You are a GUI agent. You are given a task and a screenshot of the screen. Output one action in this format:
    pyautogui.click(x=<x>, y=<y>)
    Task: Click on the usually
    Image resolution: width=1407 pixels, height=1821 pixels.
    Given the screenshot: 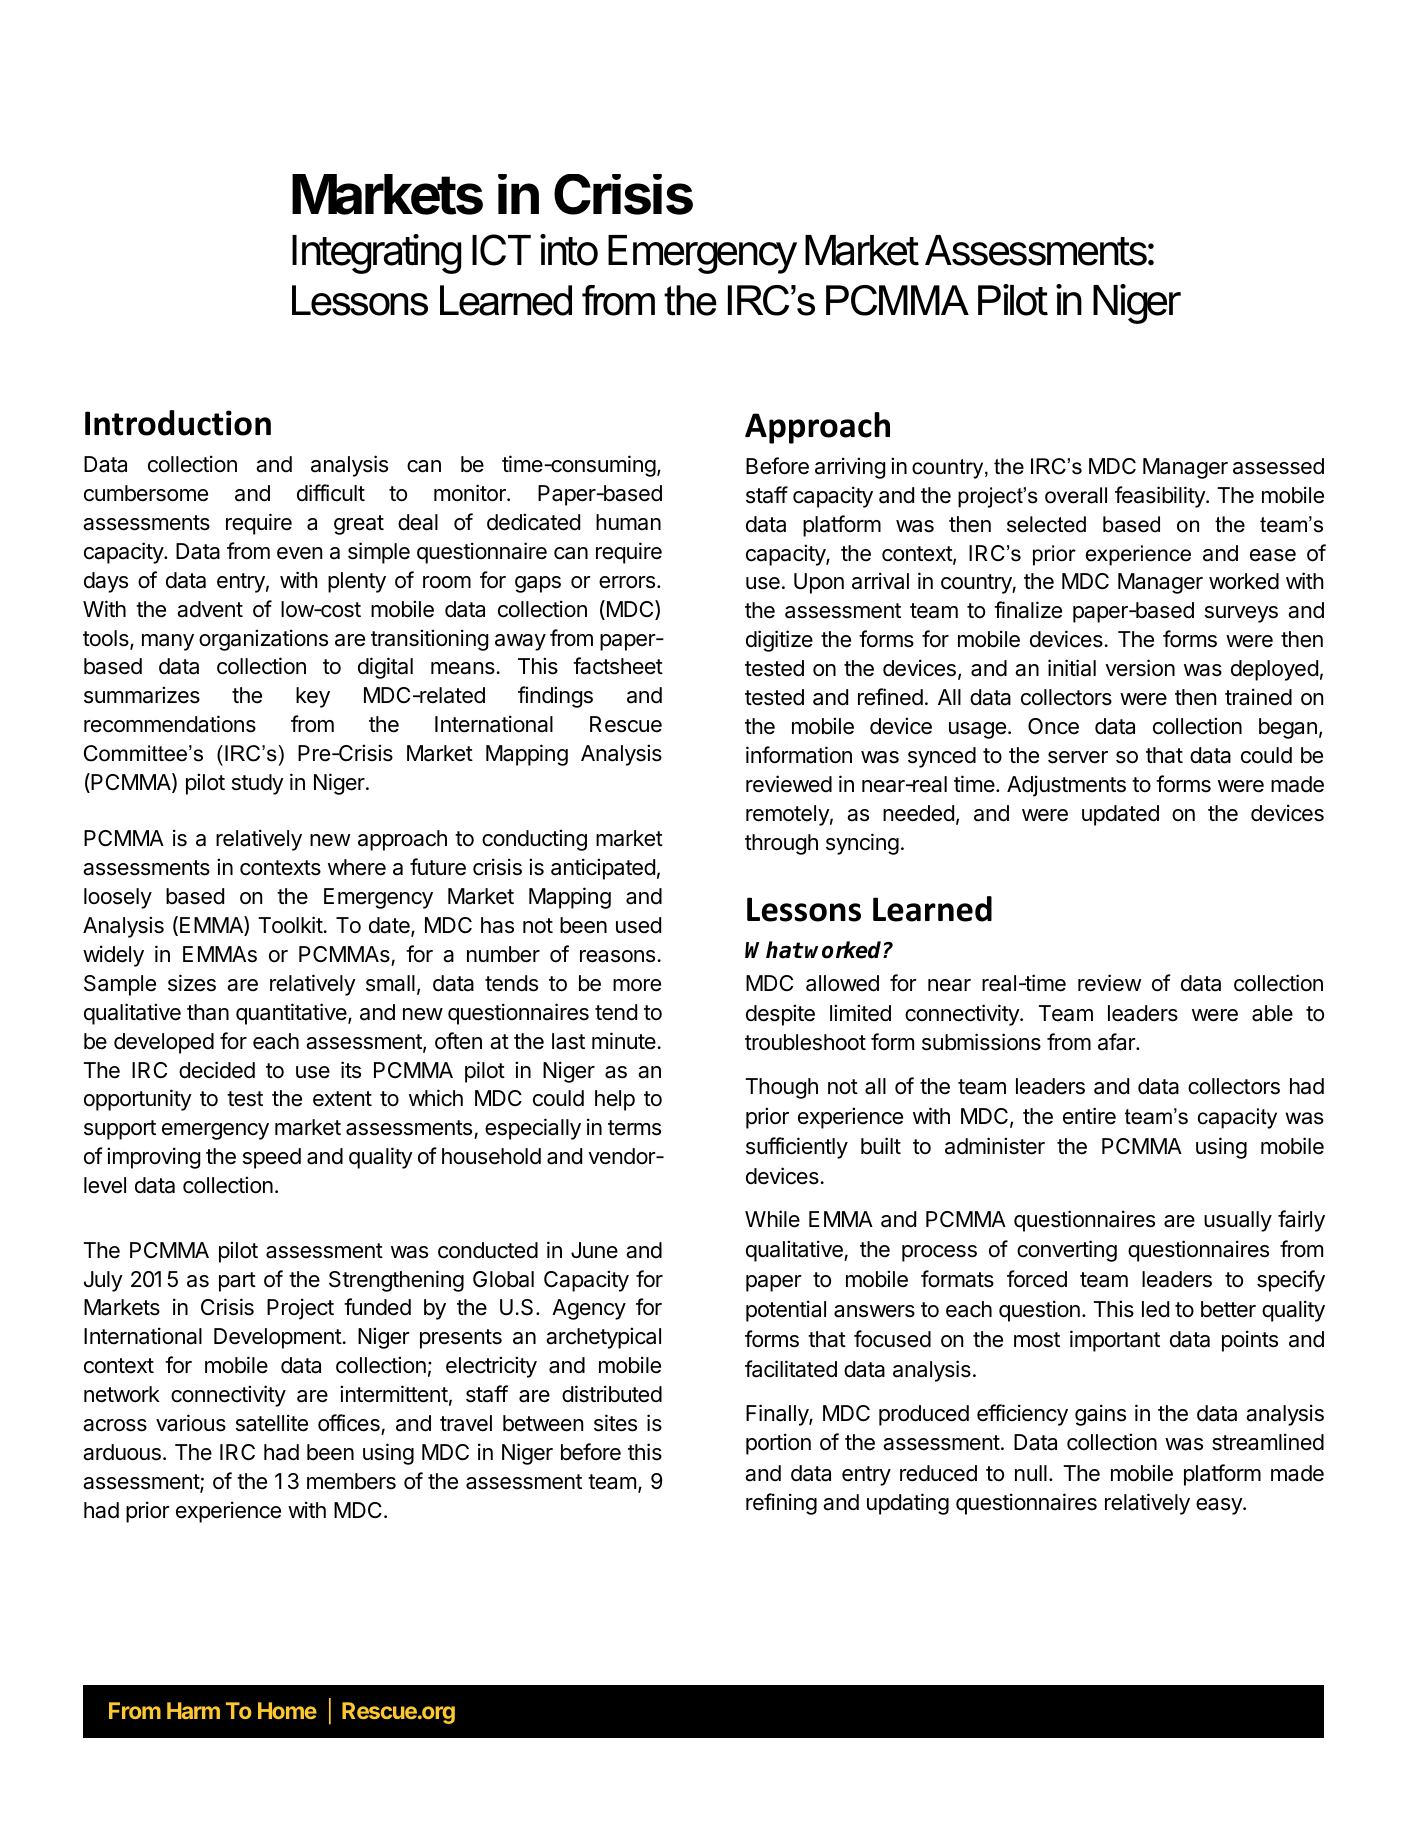 What is the action you would take?
    pyautogui.click(x=1238, y=1221)
